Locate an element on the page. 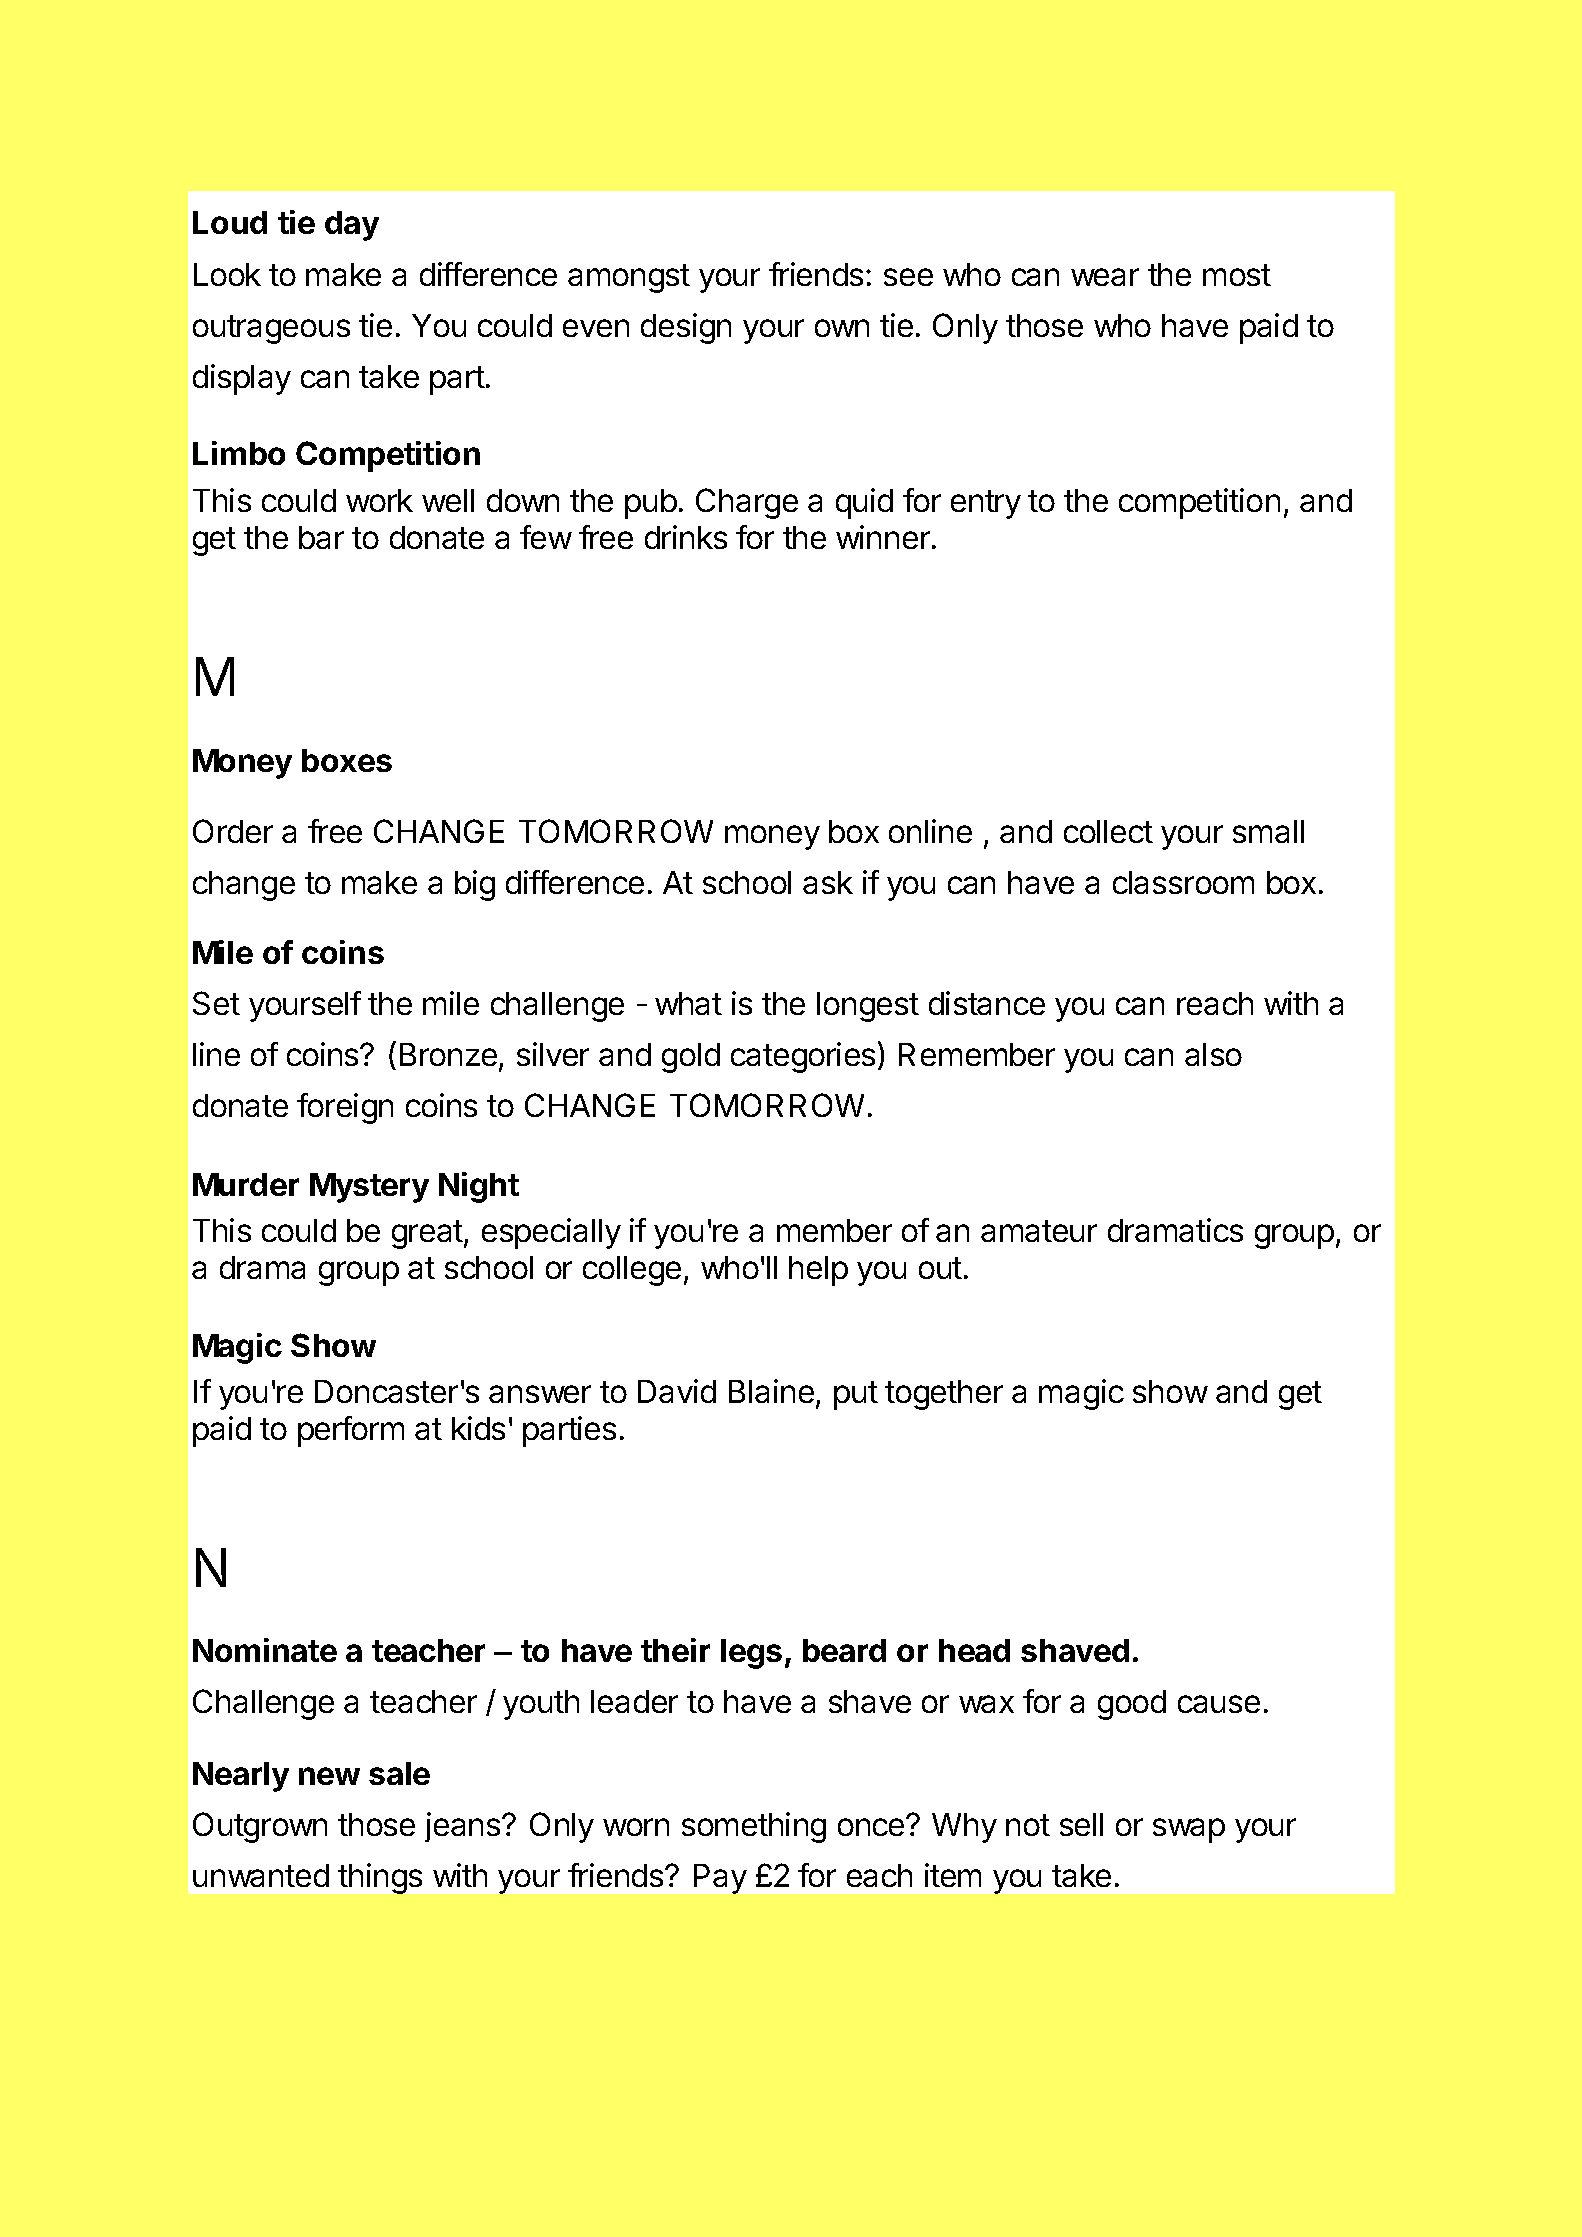  great is located at coordinates (428, 1234).
